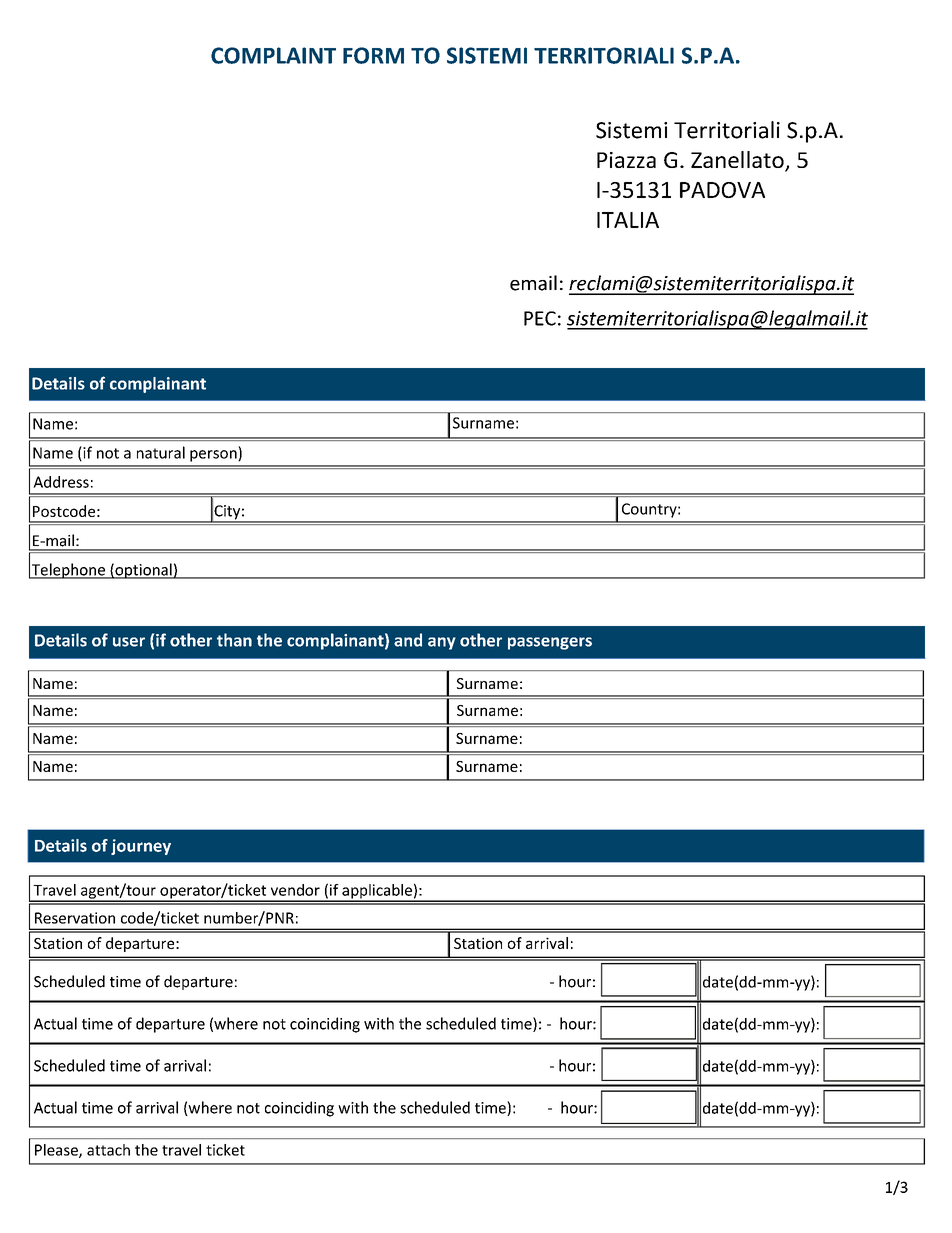 The width and height of the screenshot is (952, 1233). What do you see at coordinates (408, 640) in the screenshot?
I see `and` at bounding box center [408, 640].
